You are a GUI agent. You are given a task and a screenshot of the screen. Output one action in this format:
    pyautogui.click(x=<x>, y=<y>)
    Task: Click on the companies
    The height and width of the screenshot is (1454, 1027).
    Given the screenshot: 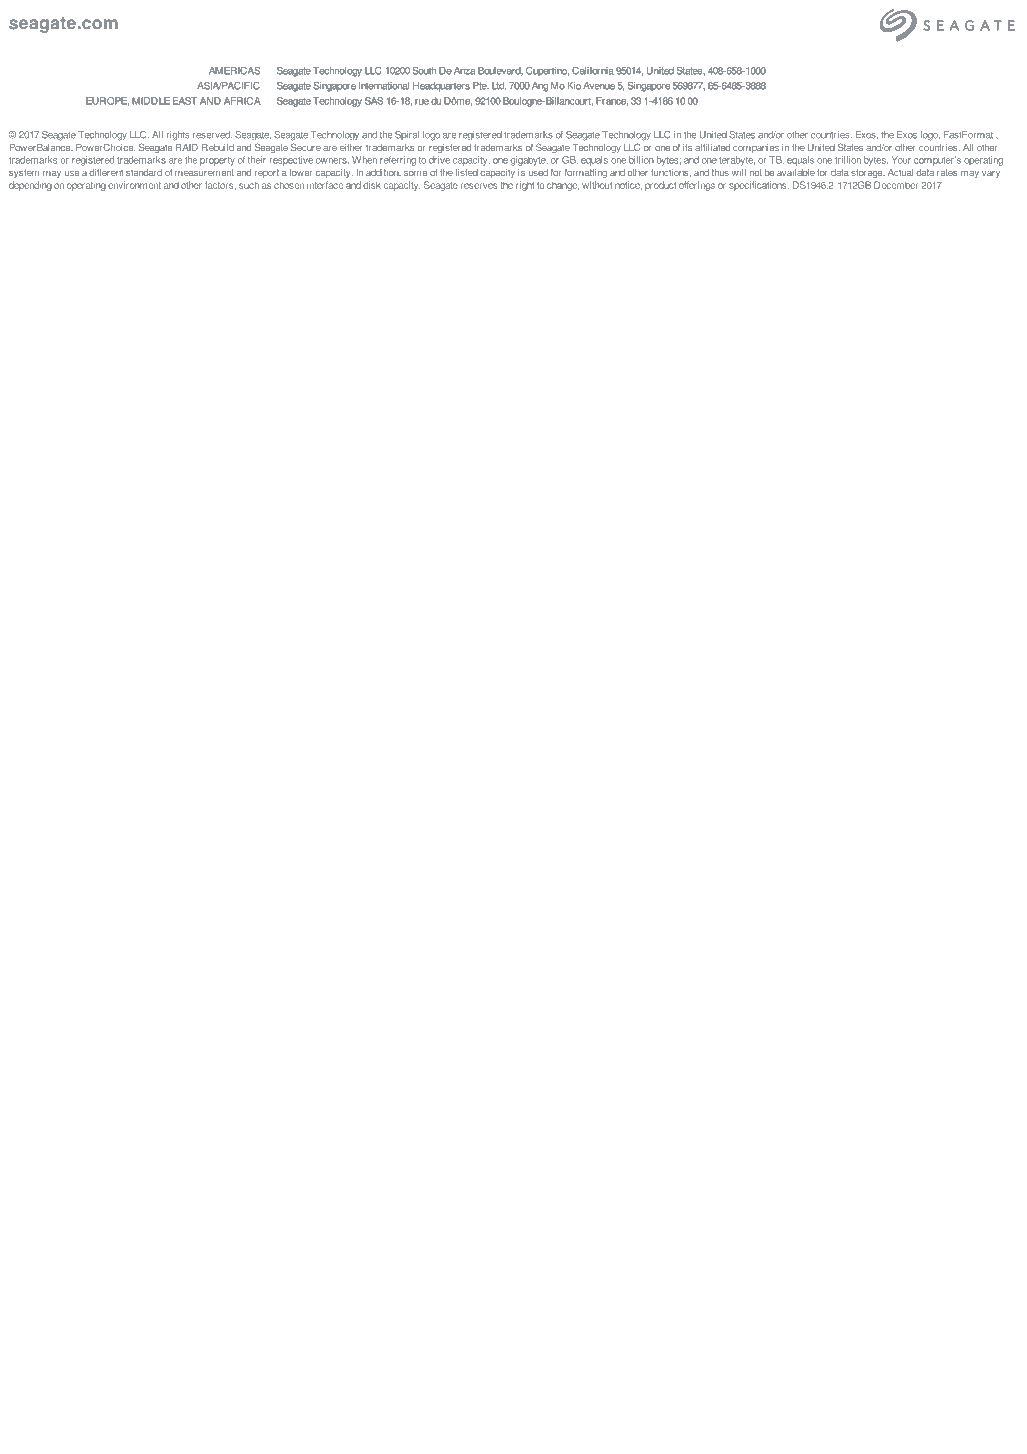 What is the action you would take?
    pyautogui.click(x=756, y=148)
